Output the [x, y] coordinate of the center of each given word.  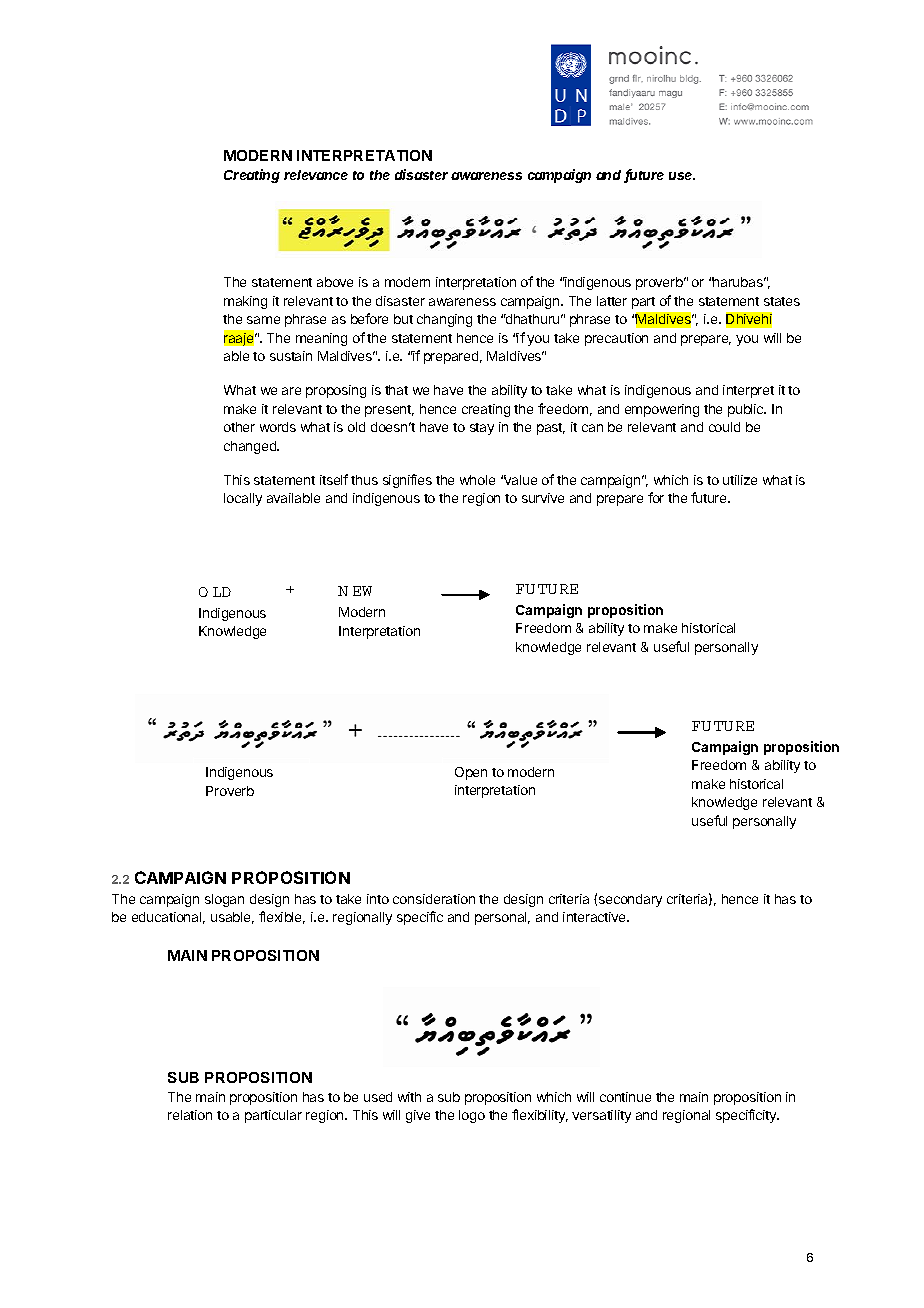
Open [471, 773]
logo [472, 1116]
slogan [224, 900]
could [724, 427]
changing [444, 320]
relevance [316, 175]
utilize [740, 480]
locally [243, 499]
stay [482, 429]
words [278, 427]
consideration [434, 899]
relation [190, 1115]
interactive [595, 917]
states [782, 301]
